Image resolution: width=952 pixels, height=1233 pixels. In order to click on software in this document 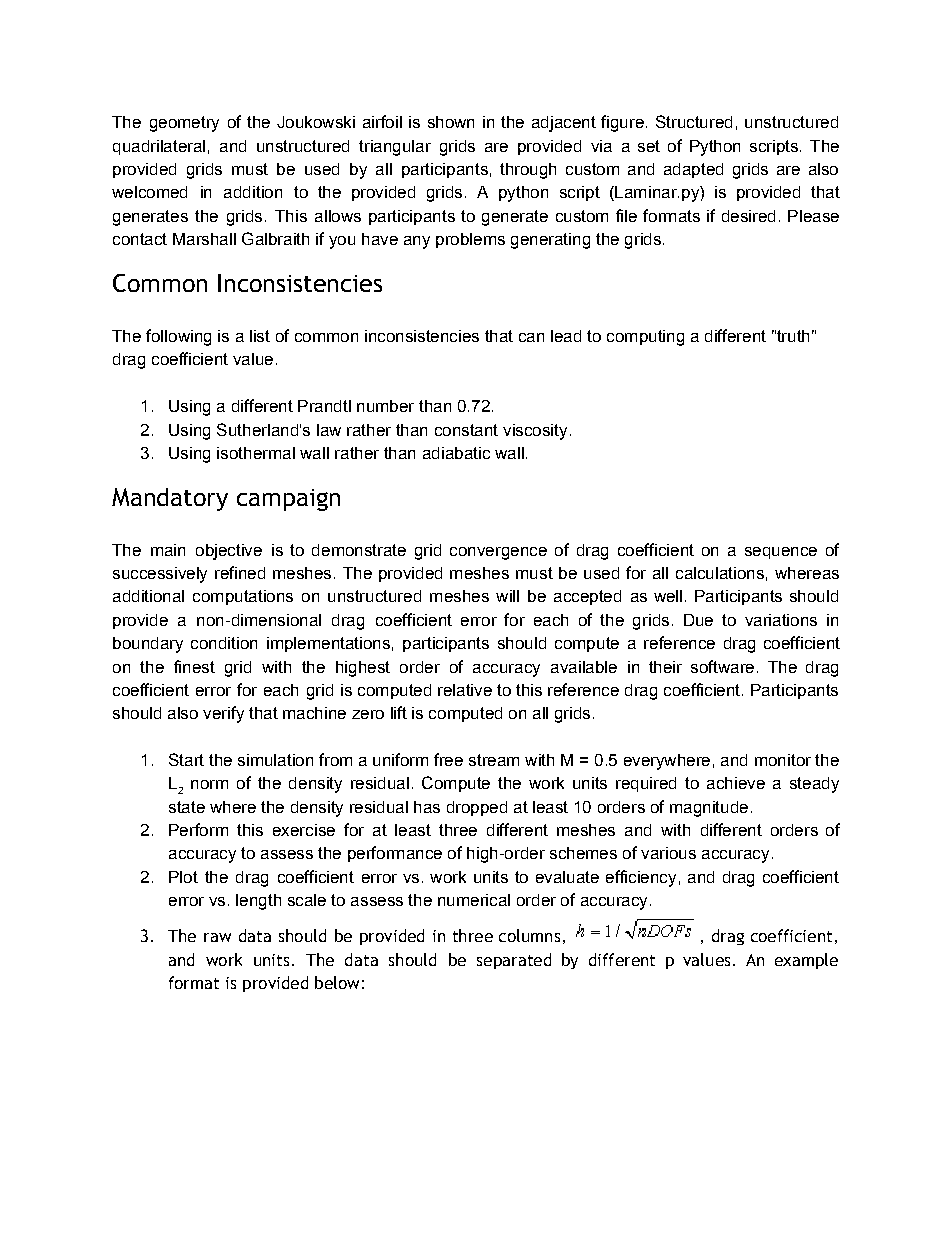, I will do `click(722, 666)`.
